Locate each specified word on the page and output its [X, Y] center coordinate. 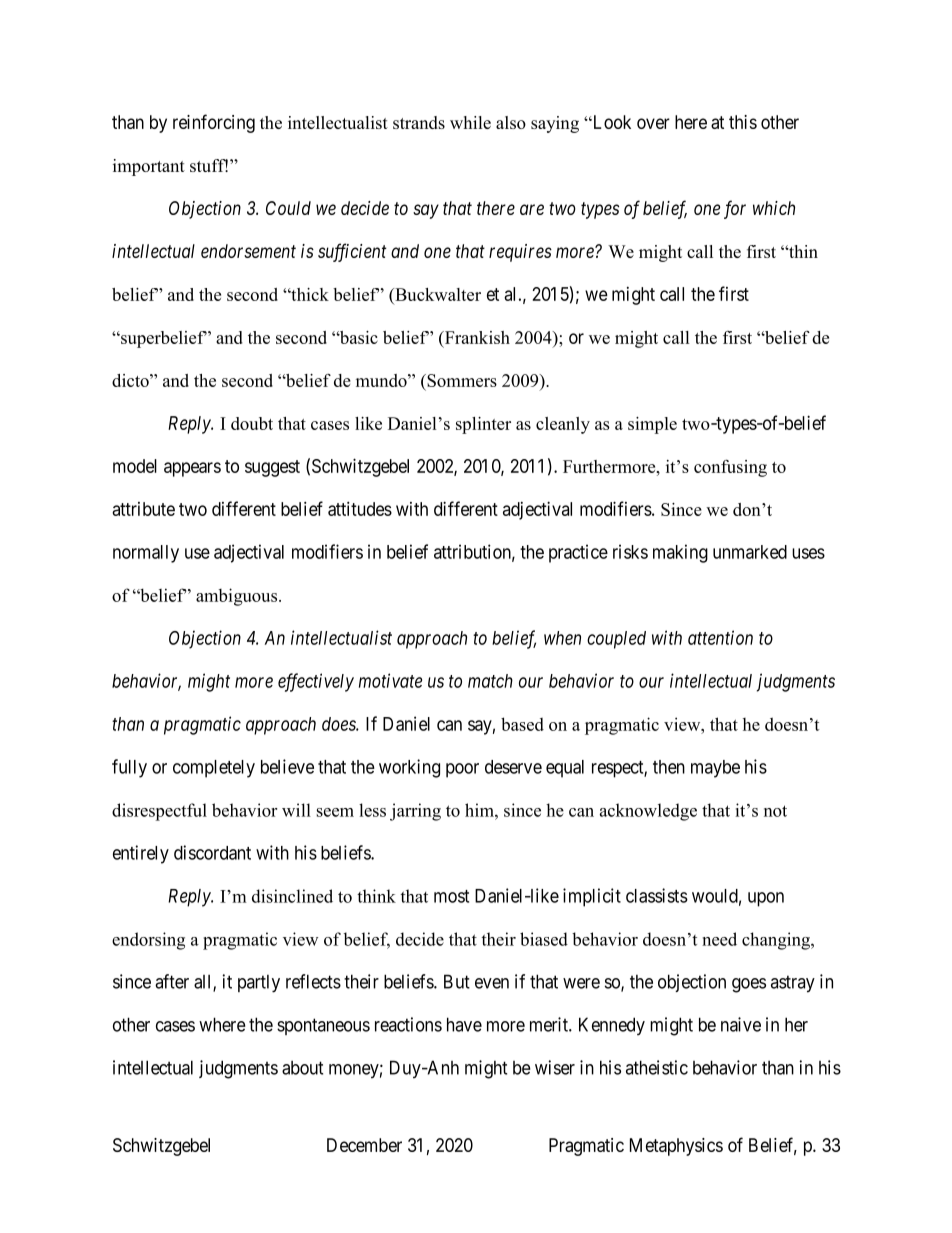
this [743, 122]
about [302, 1068]
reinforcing [214, 123]
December [364, 1145]
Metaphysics [676, 1147]
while [470, 122]
